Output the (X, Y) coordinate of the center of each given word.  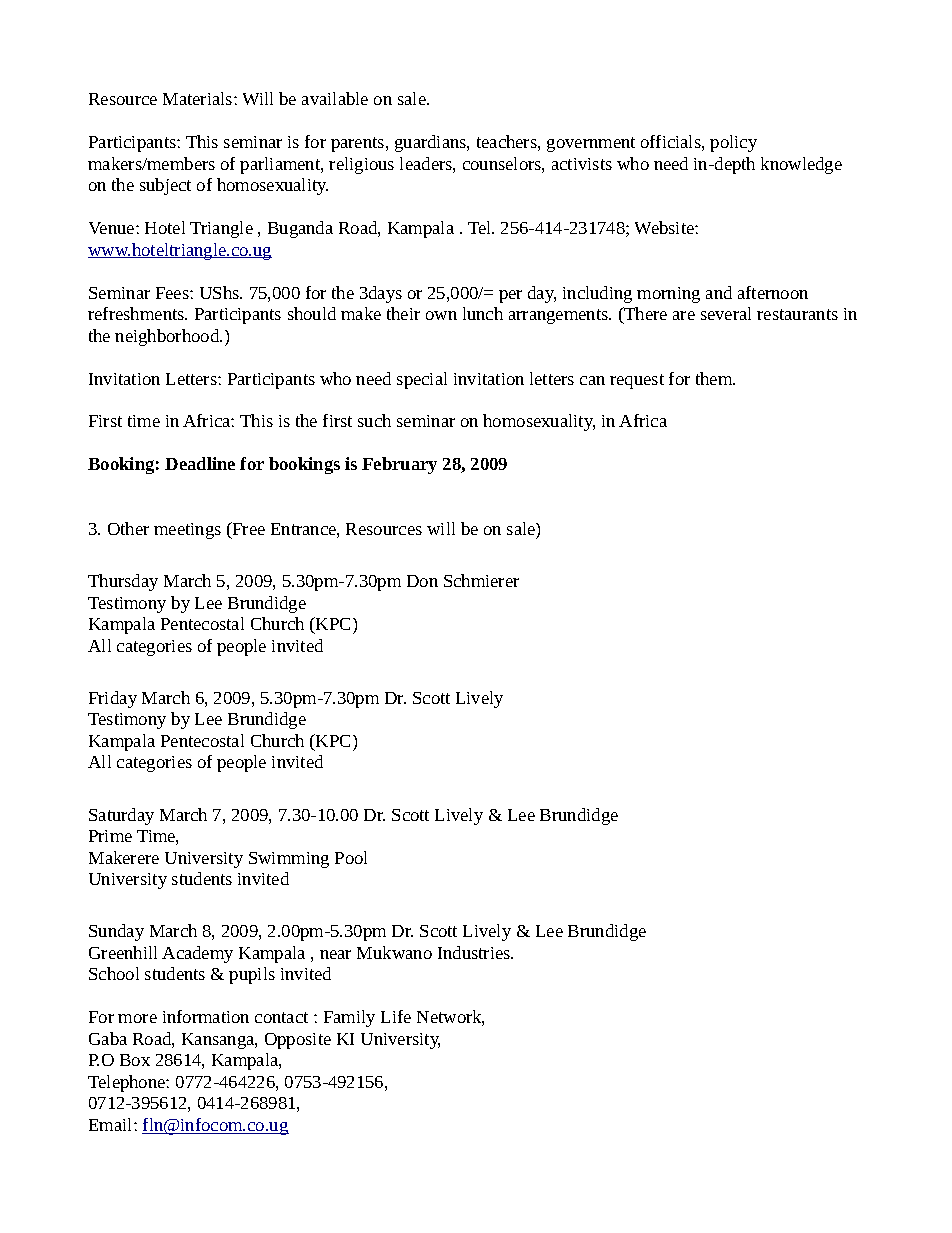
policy (733, 143)
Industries (475, 952)
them (715, 378)
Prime (110, 836)
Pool (351, 857)
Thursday (123, 582)
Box (135, 1060)
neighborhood (168, 337)
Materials (199, 98)
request (637, 381)
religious (361, 165)
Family (349, 1018)
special (422, 380)
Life (396, 1016)
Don (422, 581)
